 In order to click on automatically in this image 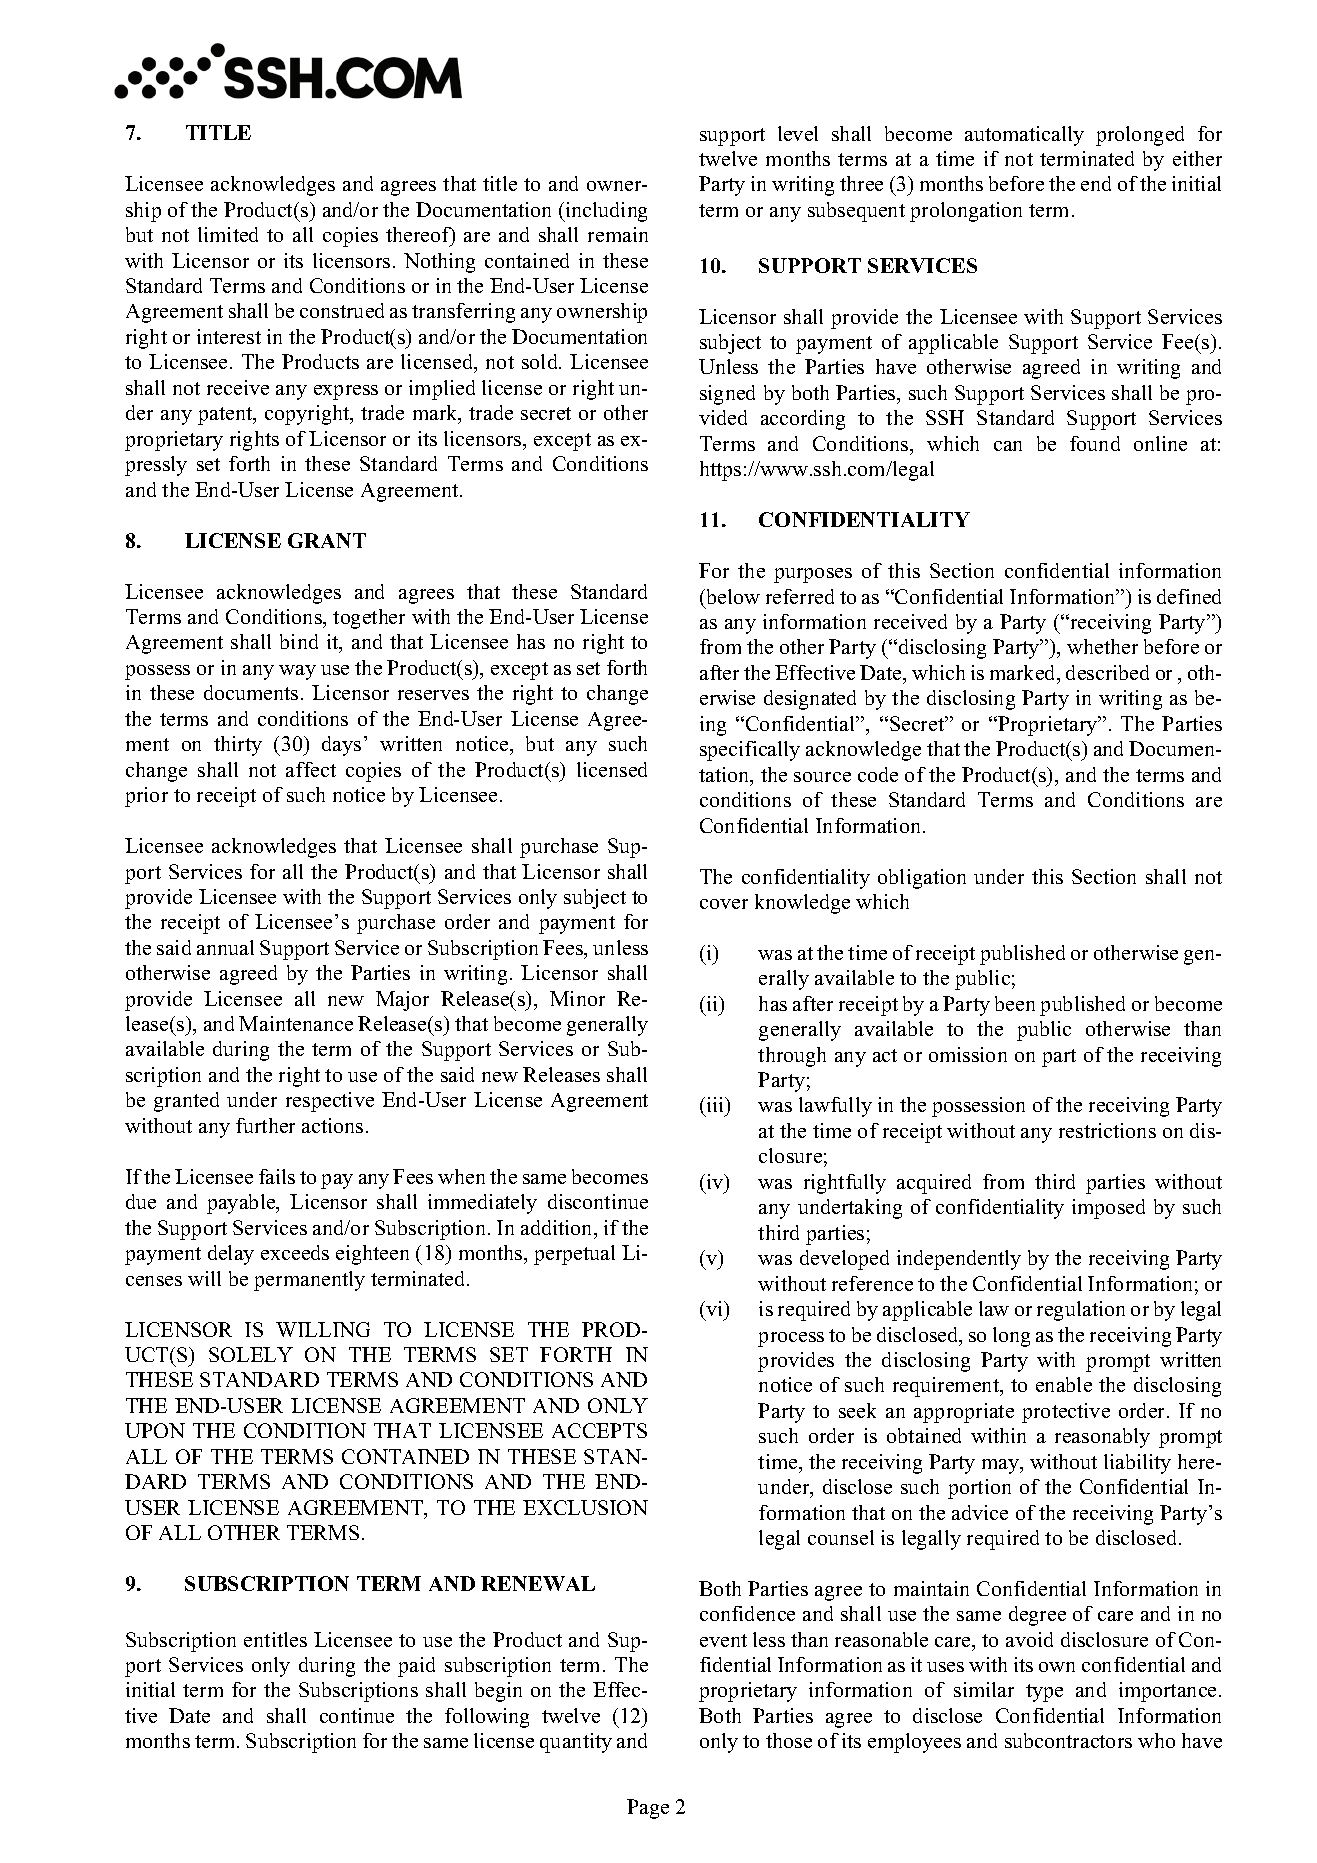, I will do `click(1024, 136)`.
